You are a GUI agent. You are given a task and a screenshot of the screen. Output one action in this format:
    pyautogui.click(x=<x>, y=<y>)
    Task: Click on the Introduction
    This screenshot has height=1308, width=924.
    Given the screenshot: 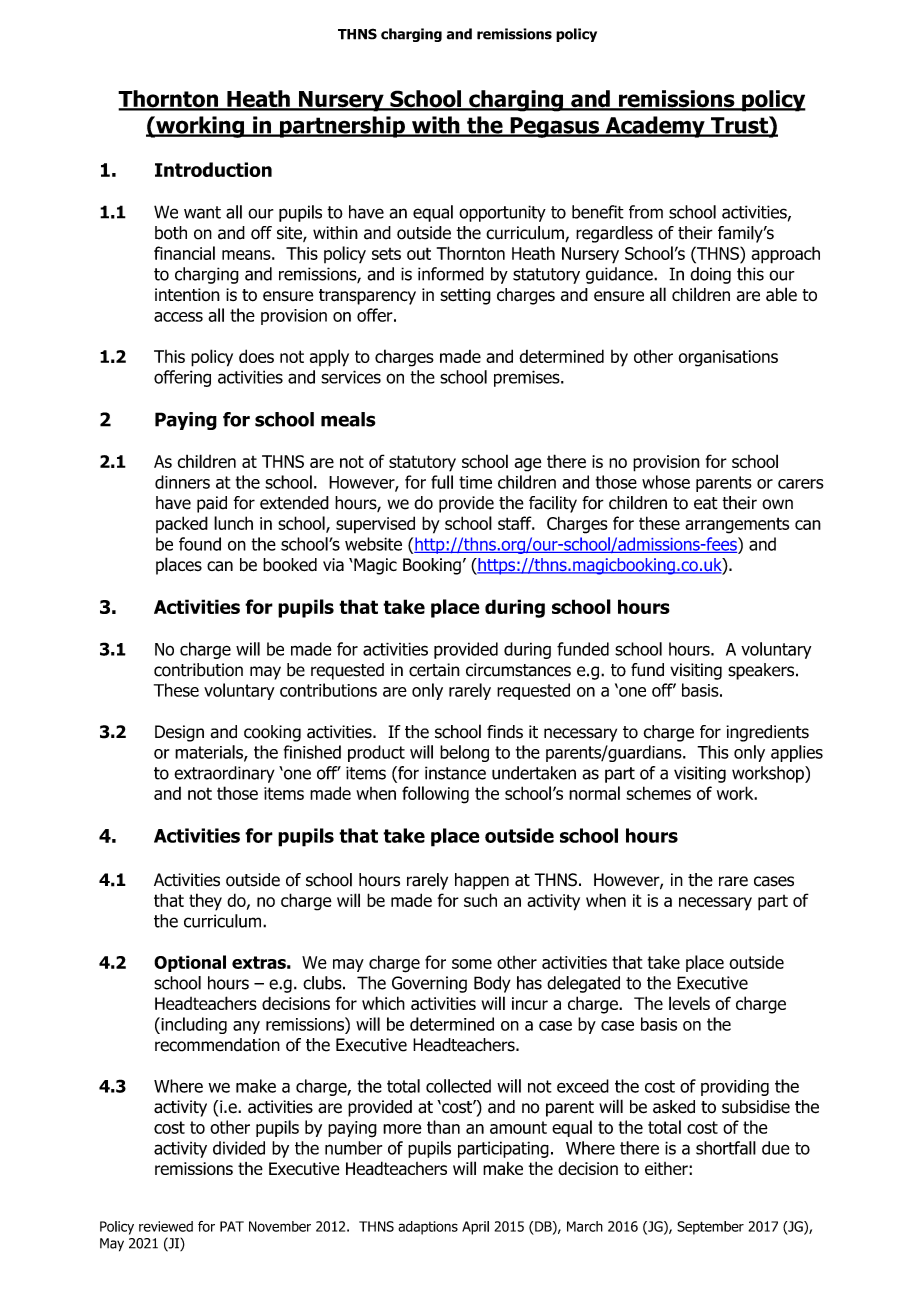 What is the action you would take?
    pyautogui.click(x=213, y=169)
